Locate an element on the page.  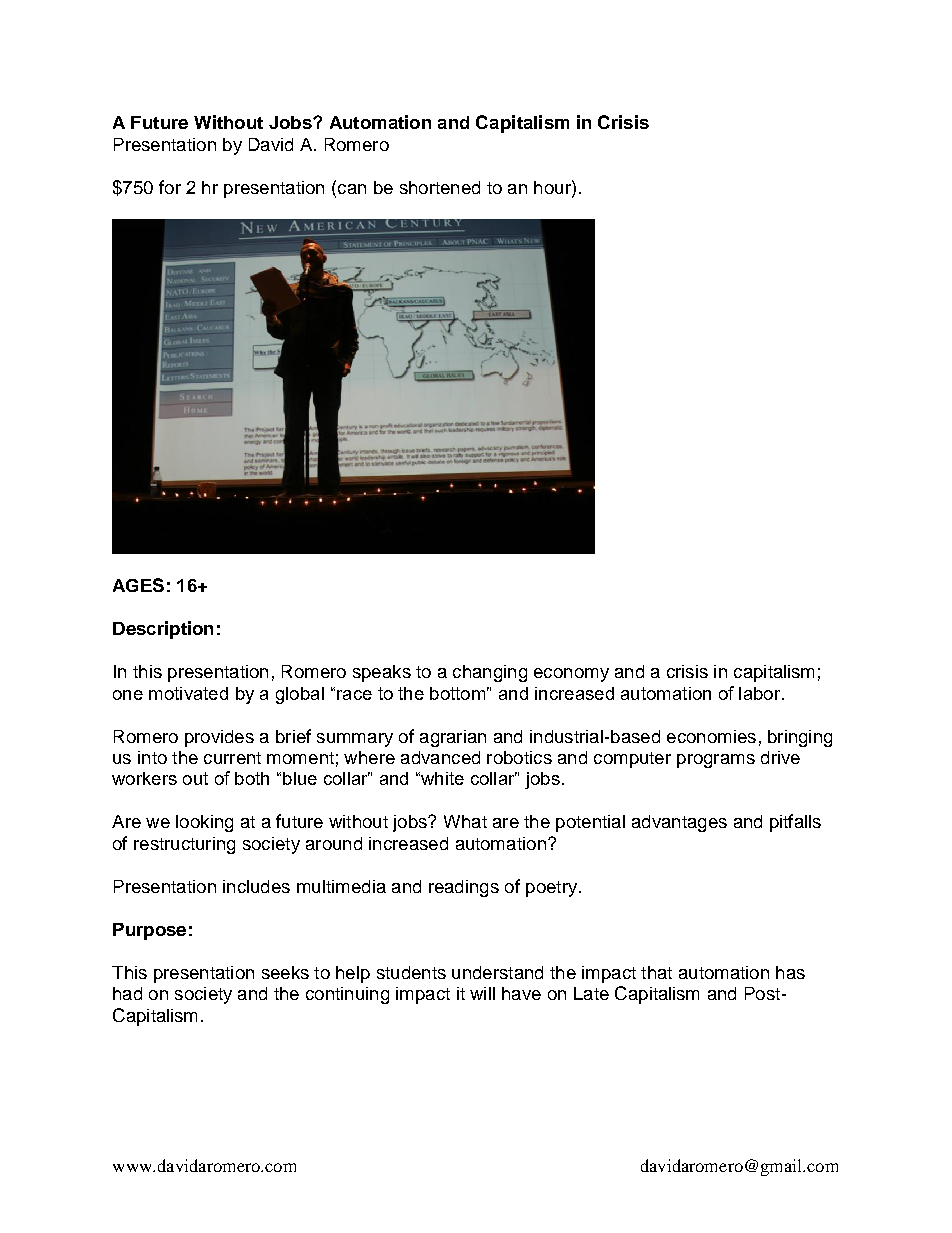
economy is located at coordinates (571, 675).
